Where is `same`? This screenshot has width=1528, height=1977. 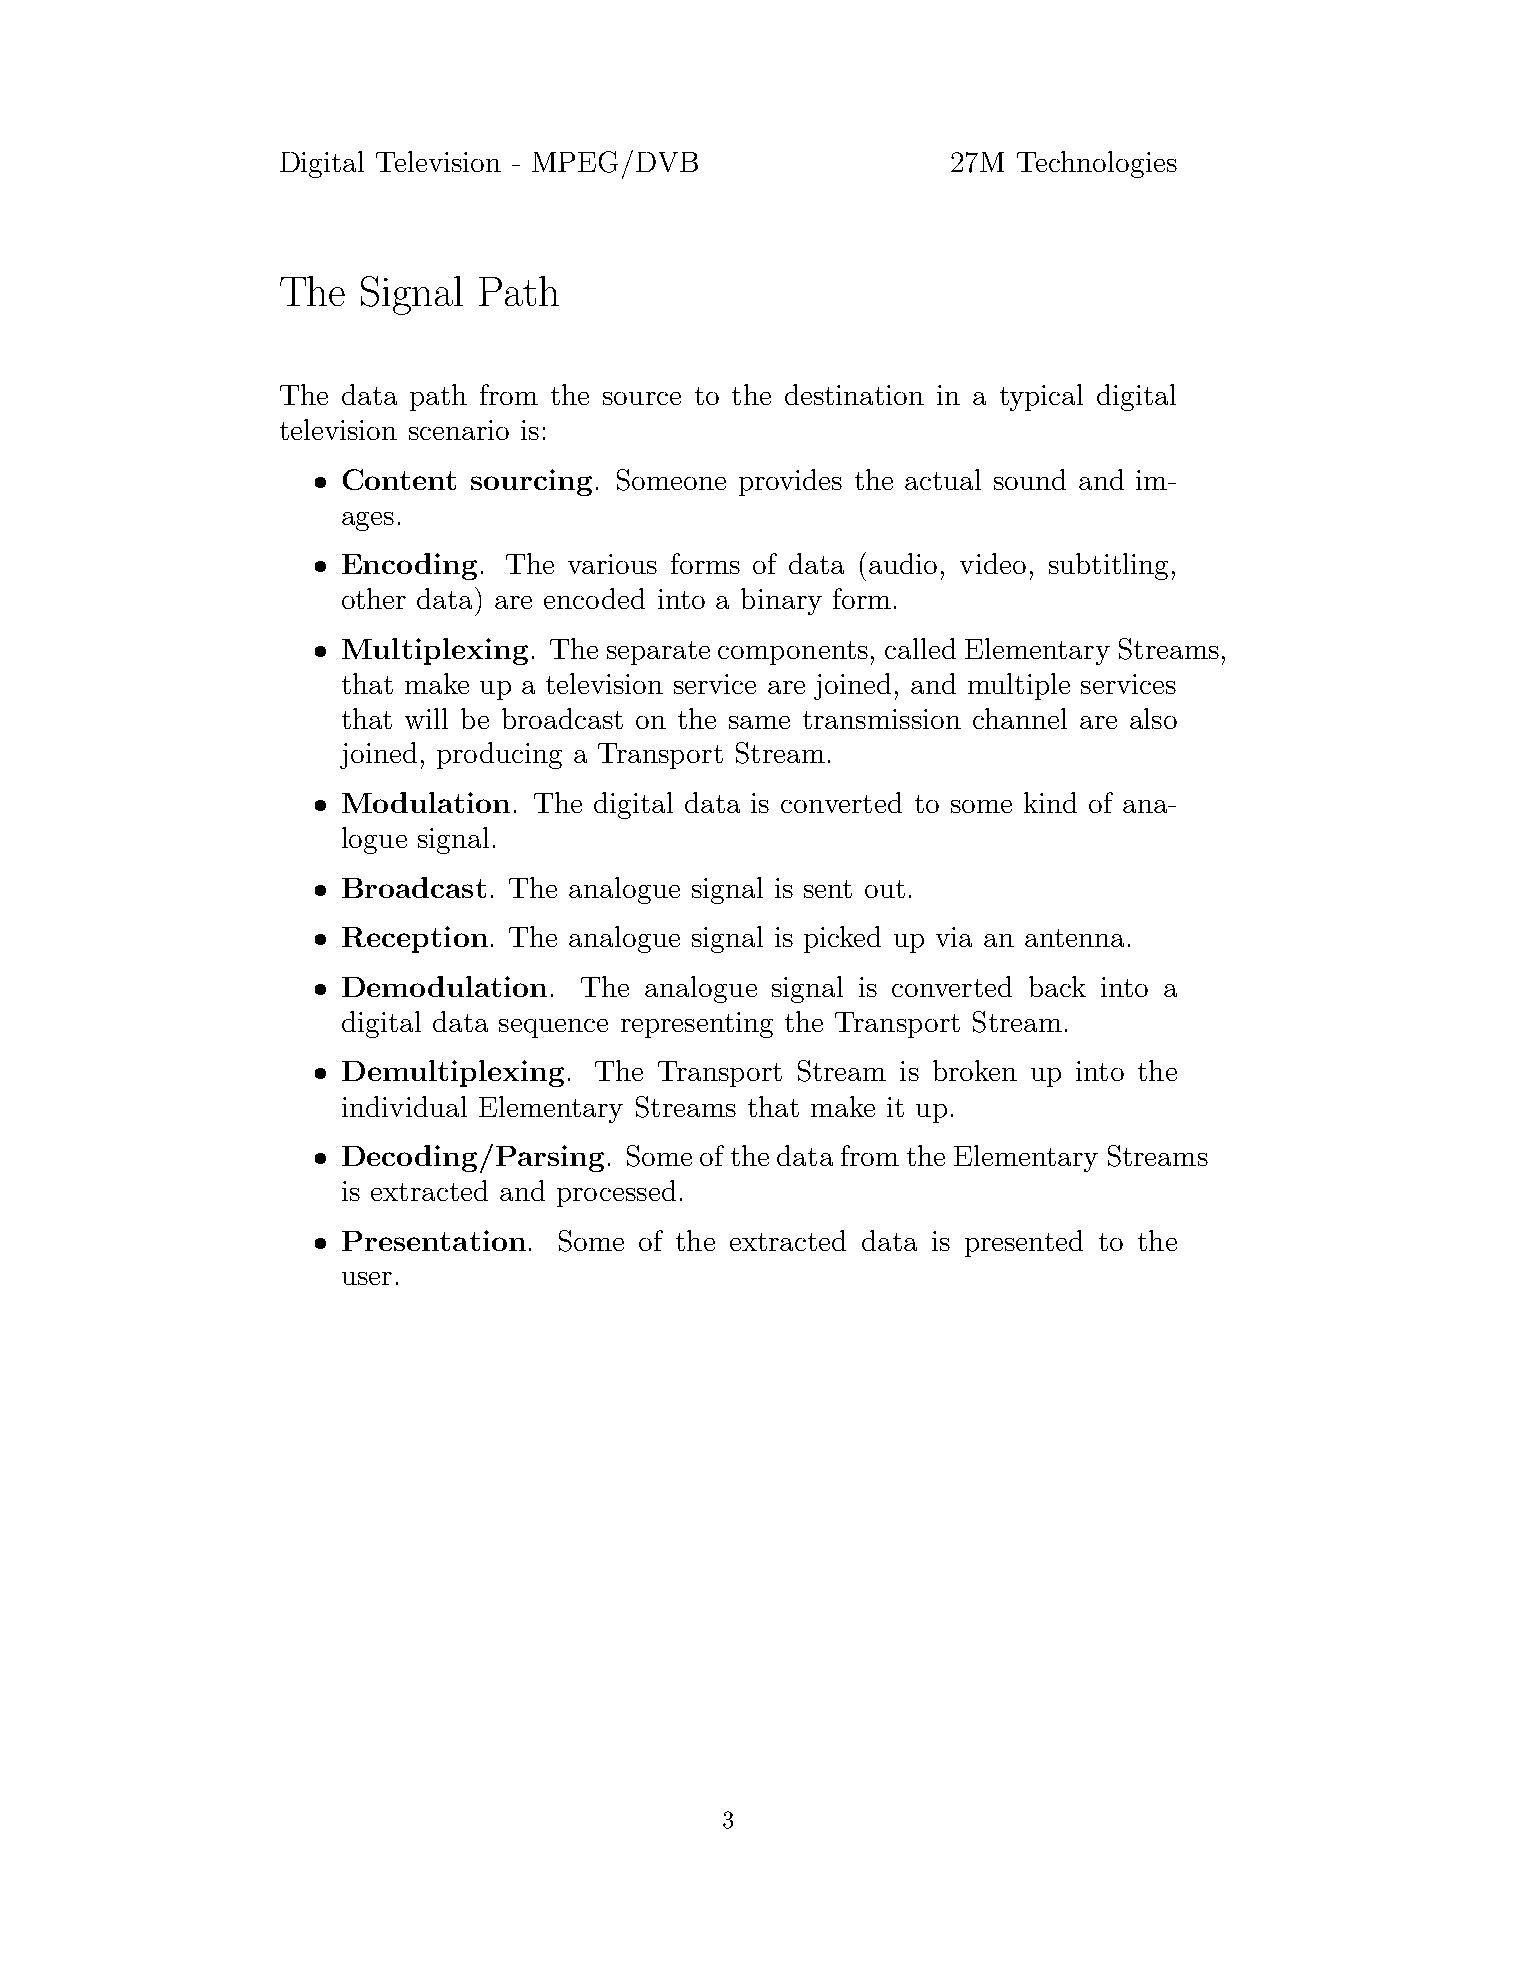
same is located at coordinates (759, 722).
